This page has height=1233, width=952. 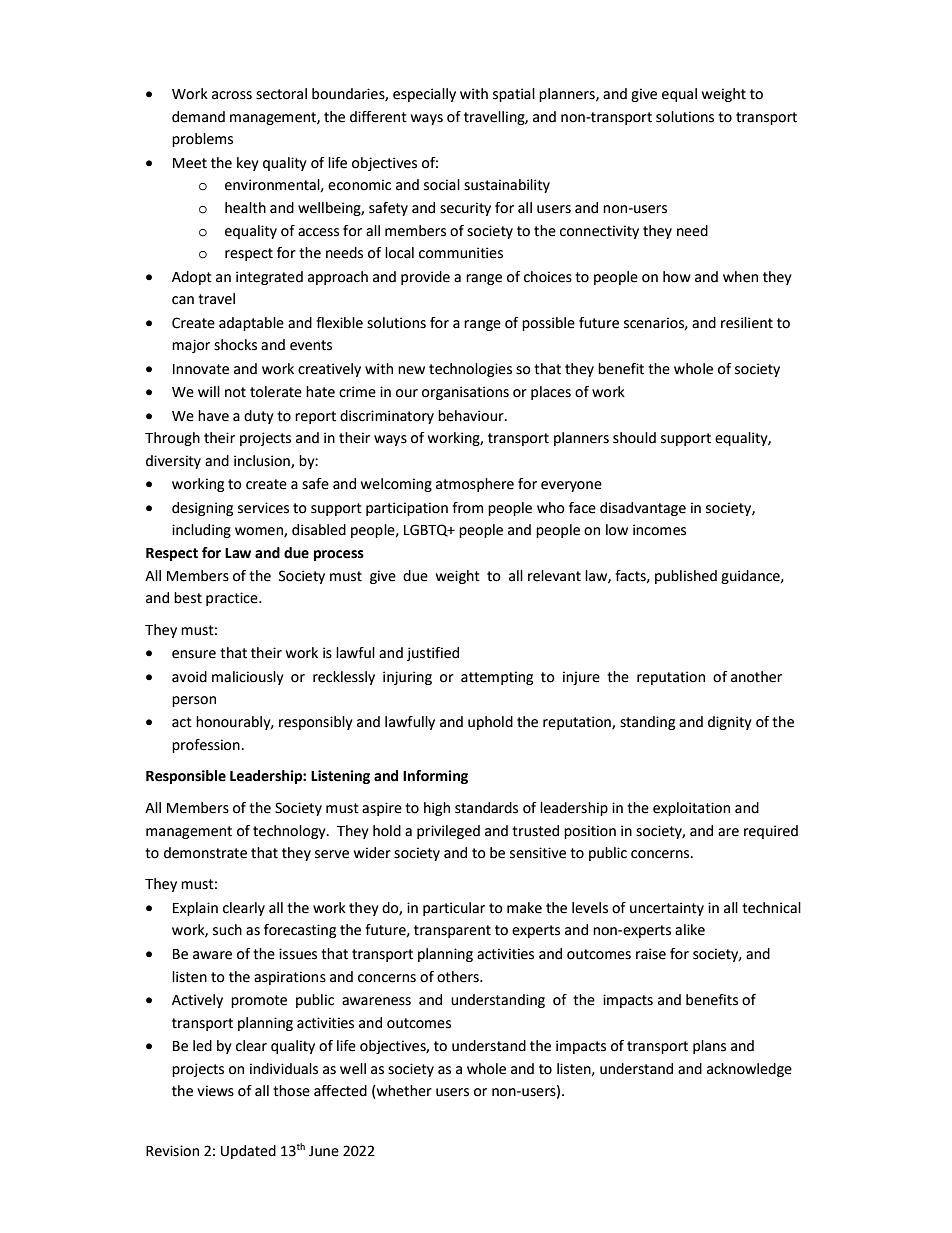 I want to click on published, so click(x=686, y=577).
